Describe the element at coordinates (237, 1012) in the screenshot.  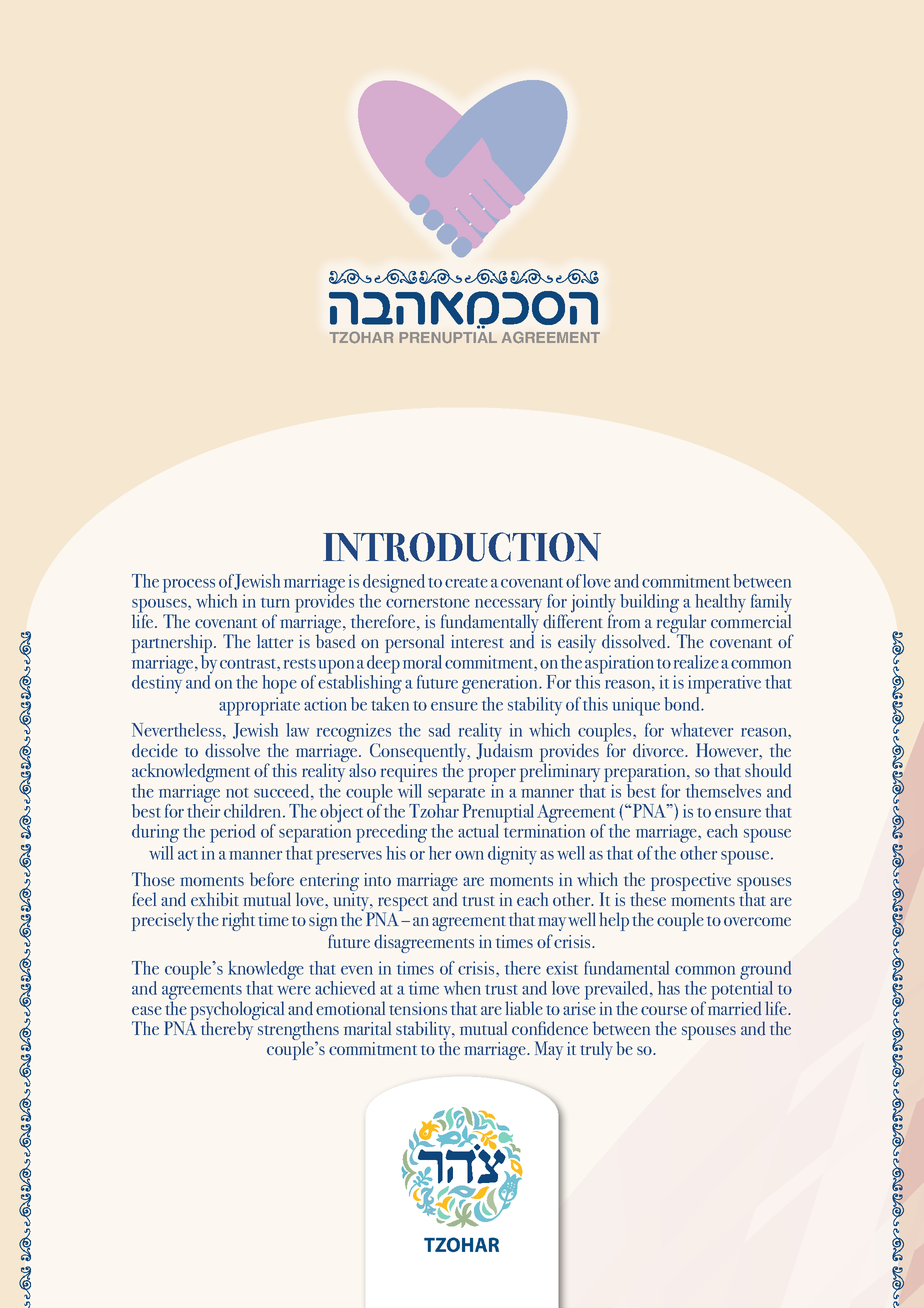
I see `psychological` at that location.
